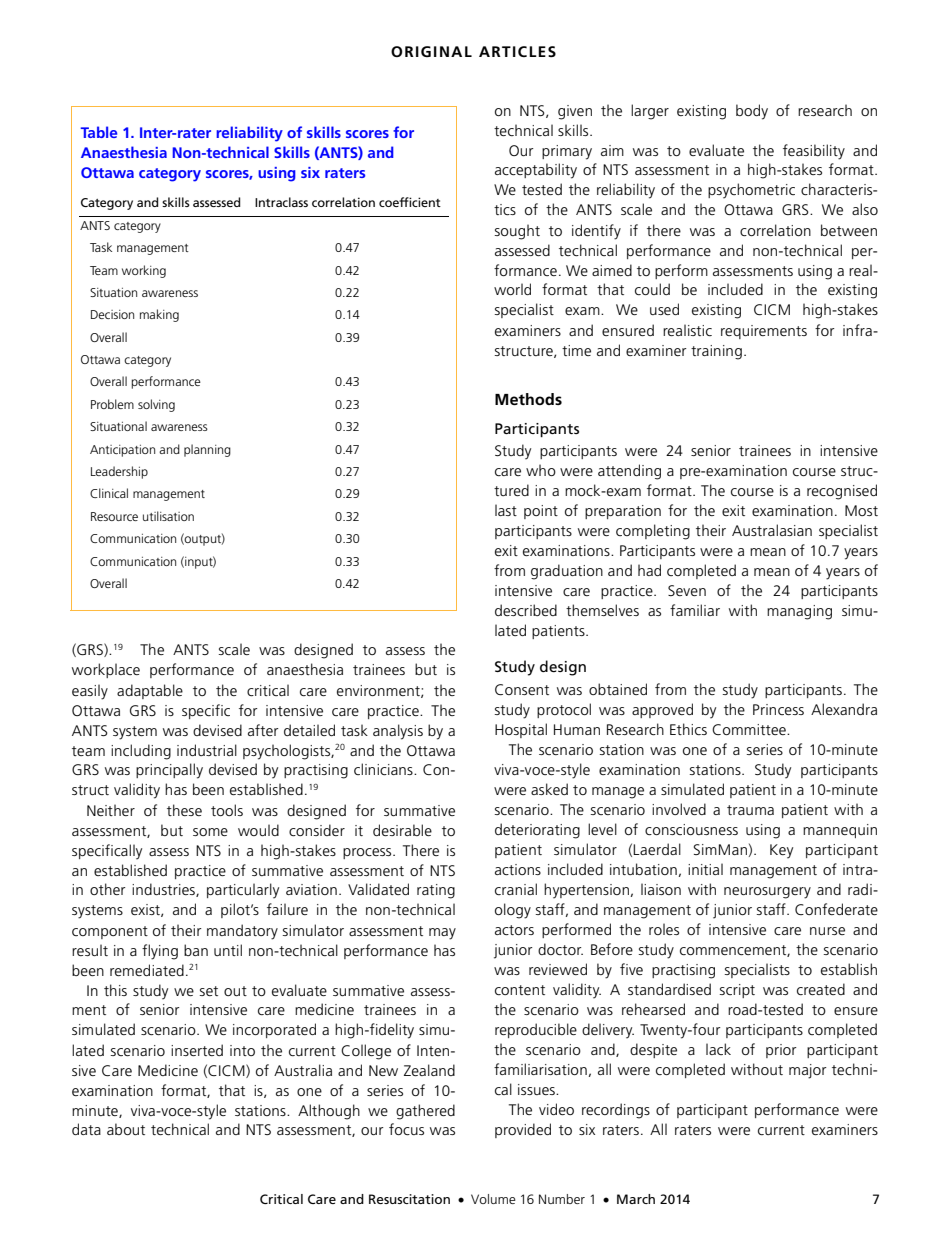 The width and height of the screenshot is (952, 1248). I want to click on workplace, so click(106, 670).
